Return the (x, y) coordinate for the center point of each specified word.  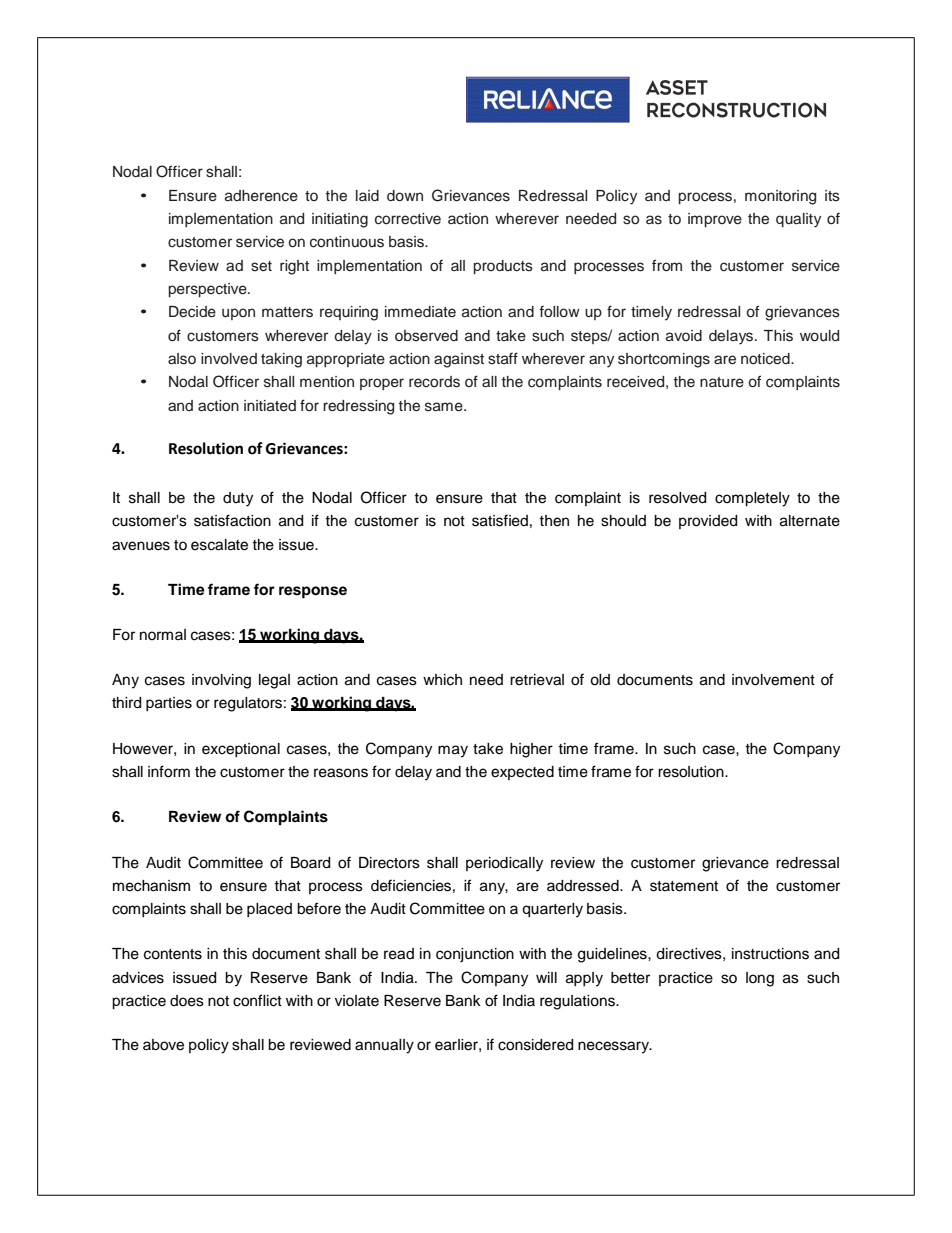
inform (169, 771)
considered (535, 1045)
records (434, 382)
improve (715, 220)
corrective (408, 219)
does (187, 1001)
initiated (270, 406)
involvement (773, 680)
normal (163, 634)
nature (722, 382)
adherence (261, 196)
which (442, 680)
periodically (504, 864)
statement (684, 886)
